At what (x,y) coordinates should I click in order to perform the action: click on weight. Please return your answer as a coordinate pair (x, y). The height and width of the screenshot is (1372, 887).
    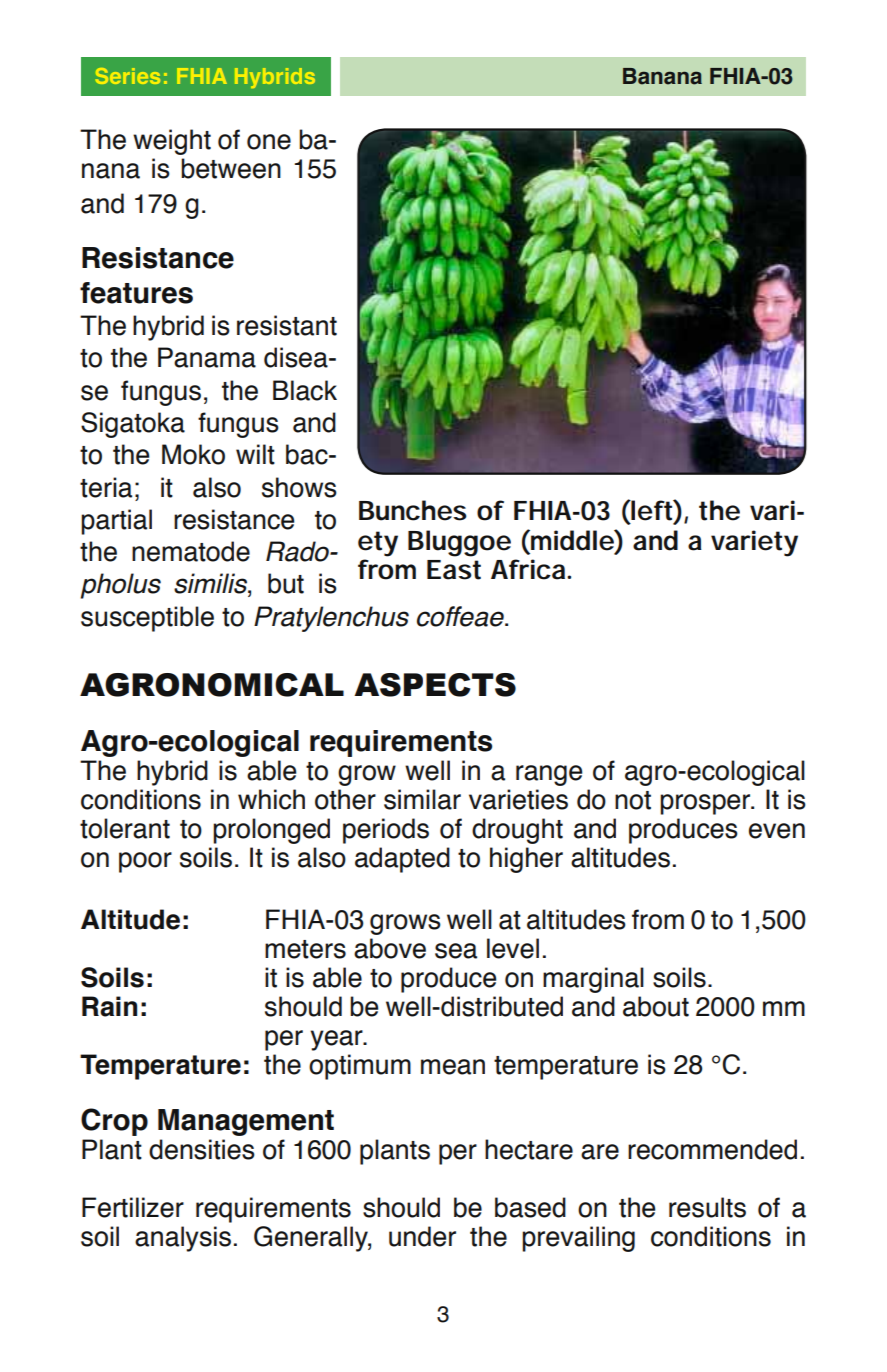
    Looking at the image, I should click on (172, 142).
